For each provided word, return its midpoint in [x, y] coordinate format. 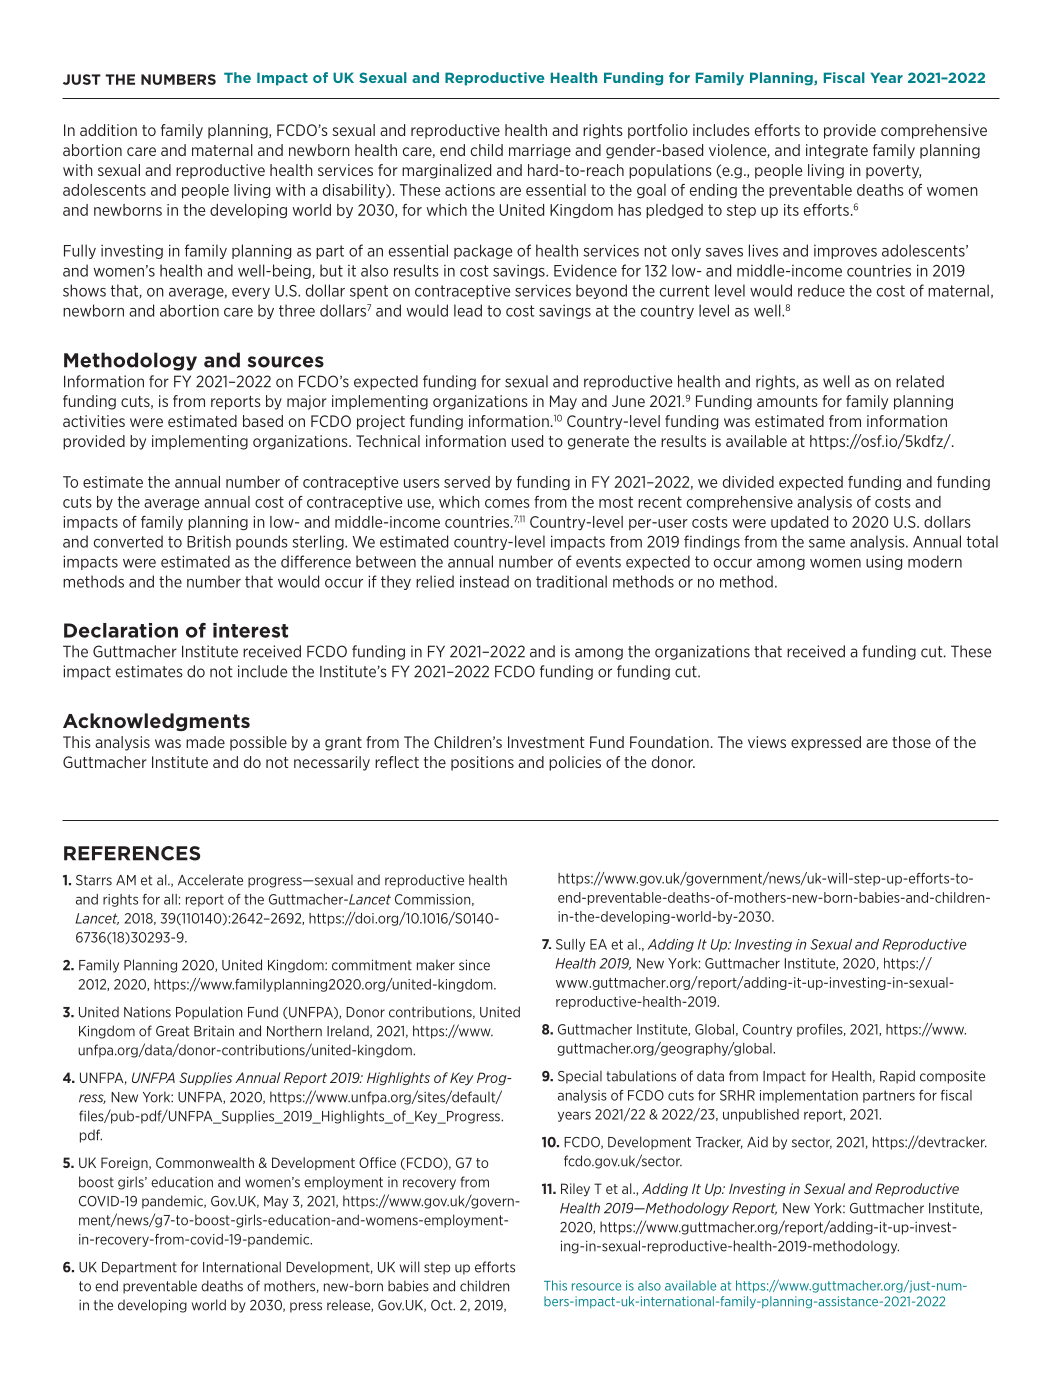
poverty [893, 172]
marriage [540, 151]
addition [108, 130]
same [827, 543]
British [209, 541]
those [911, 742]
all [170, 899]
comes [507, 503]
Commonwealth [205, 1162]
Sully [570, 945]
